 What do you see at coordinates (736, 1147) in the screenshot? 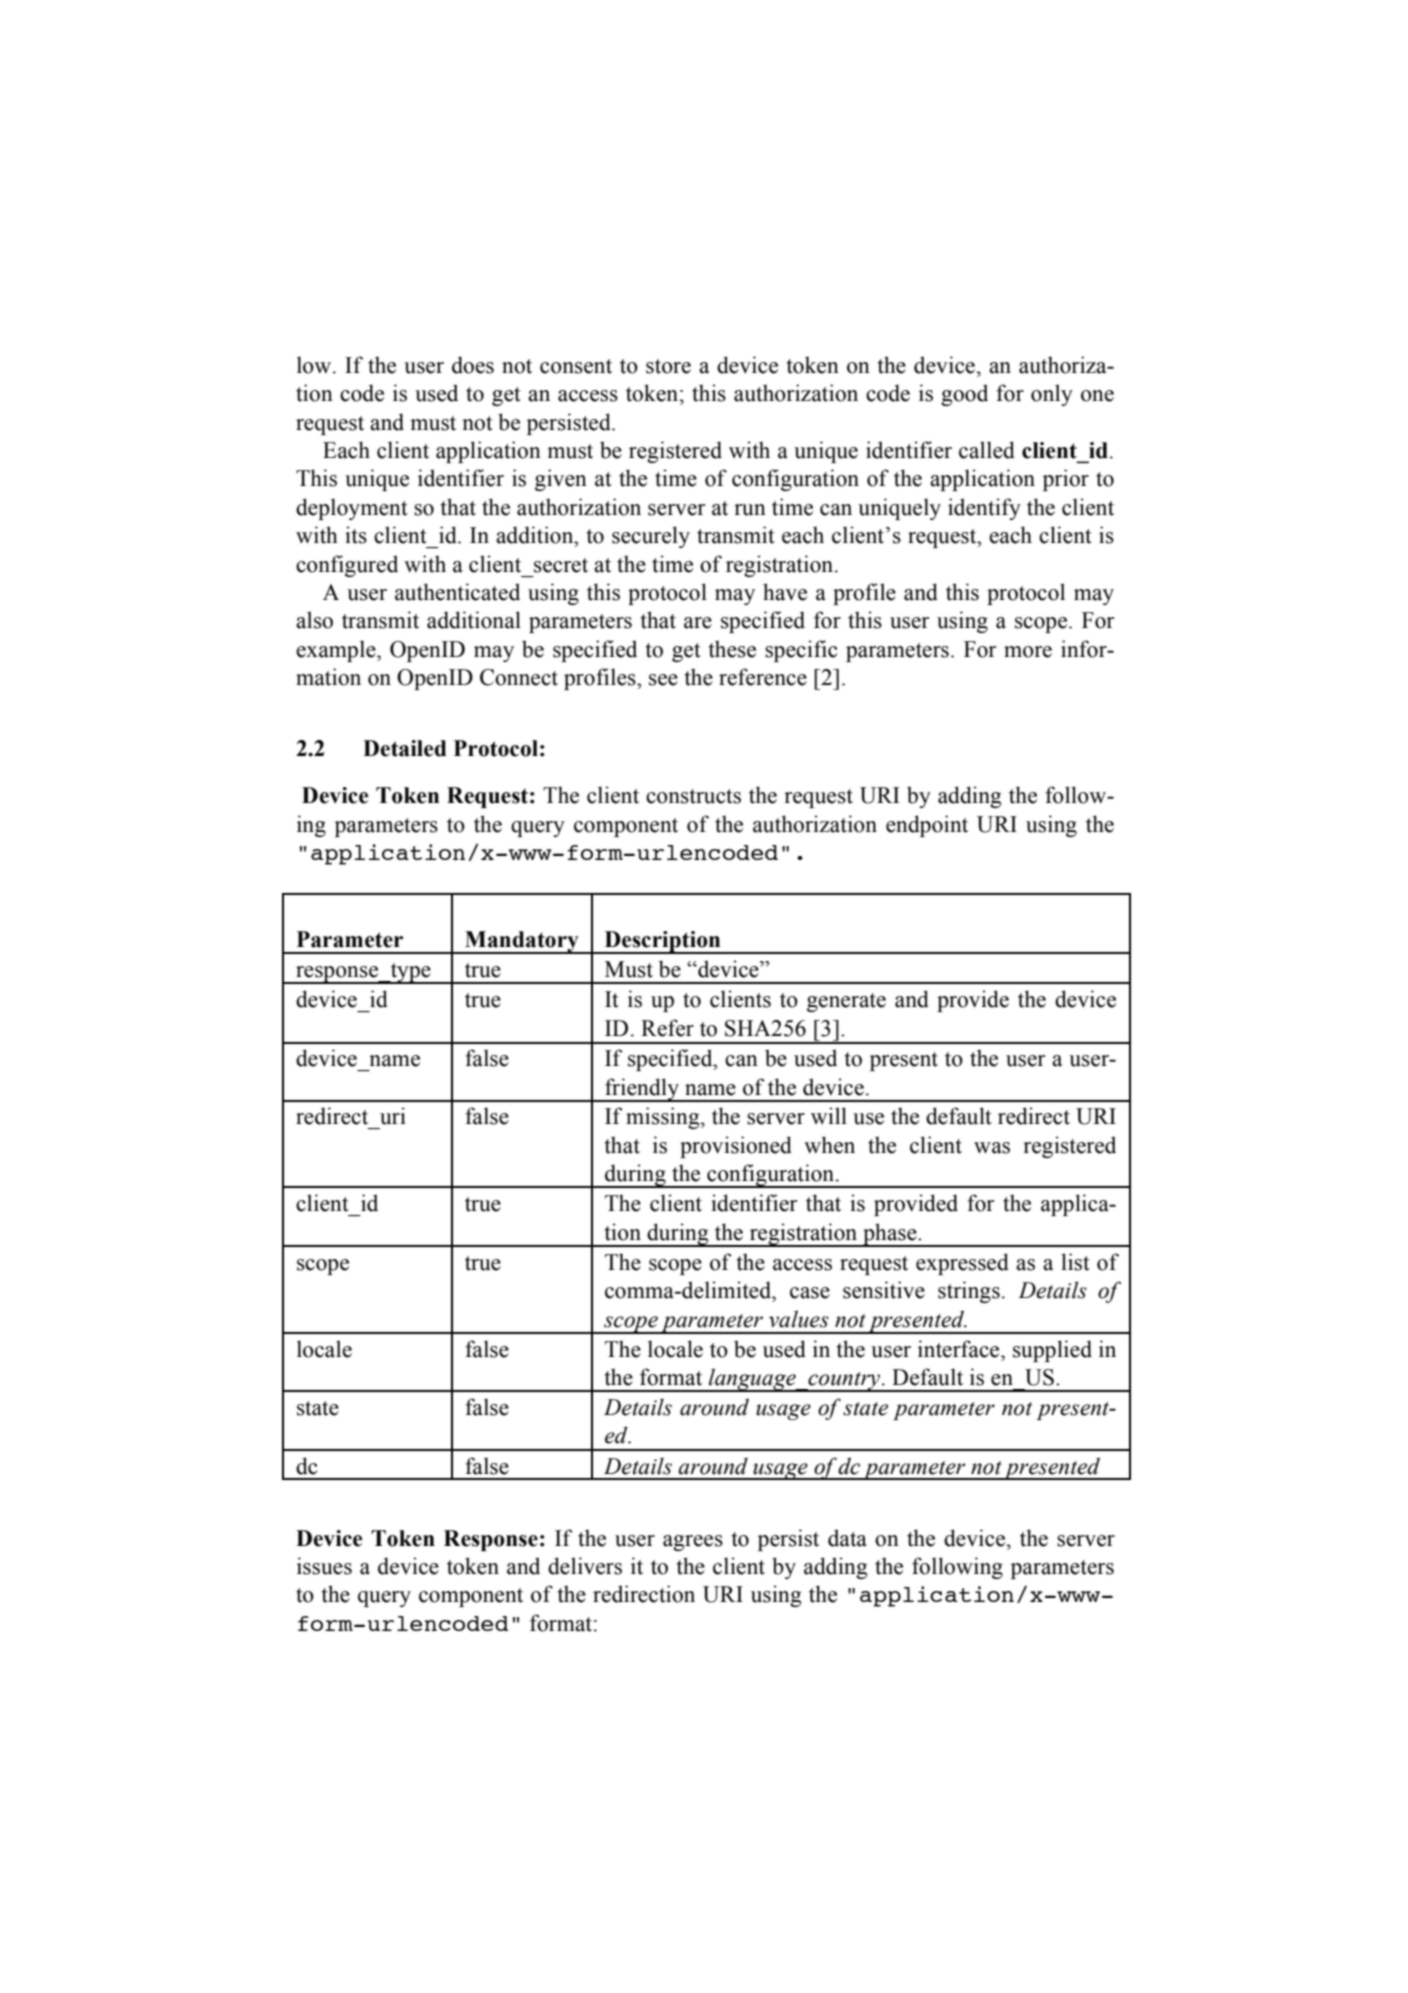
I see `provisioned` at bounding box center [736, 1147].
